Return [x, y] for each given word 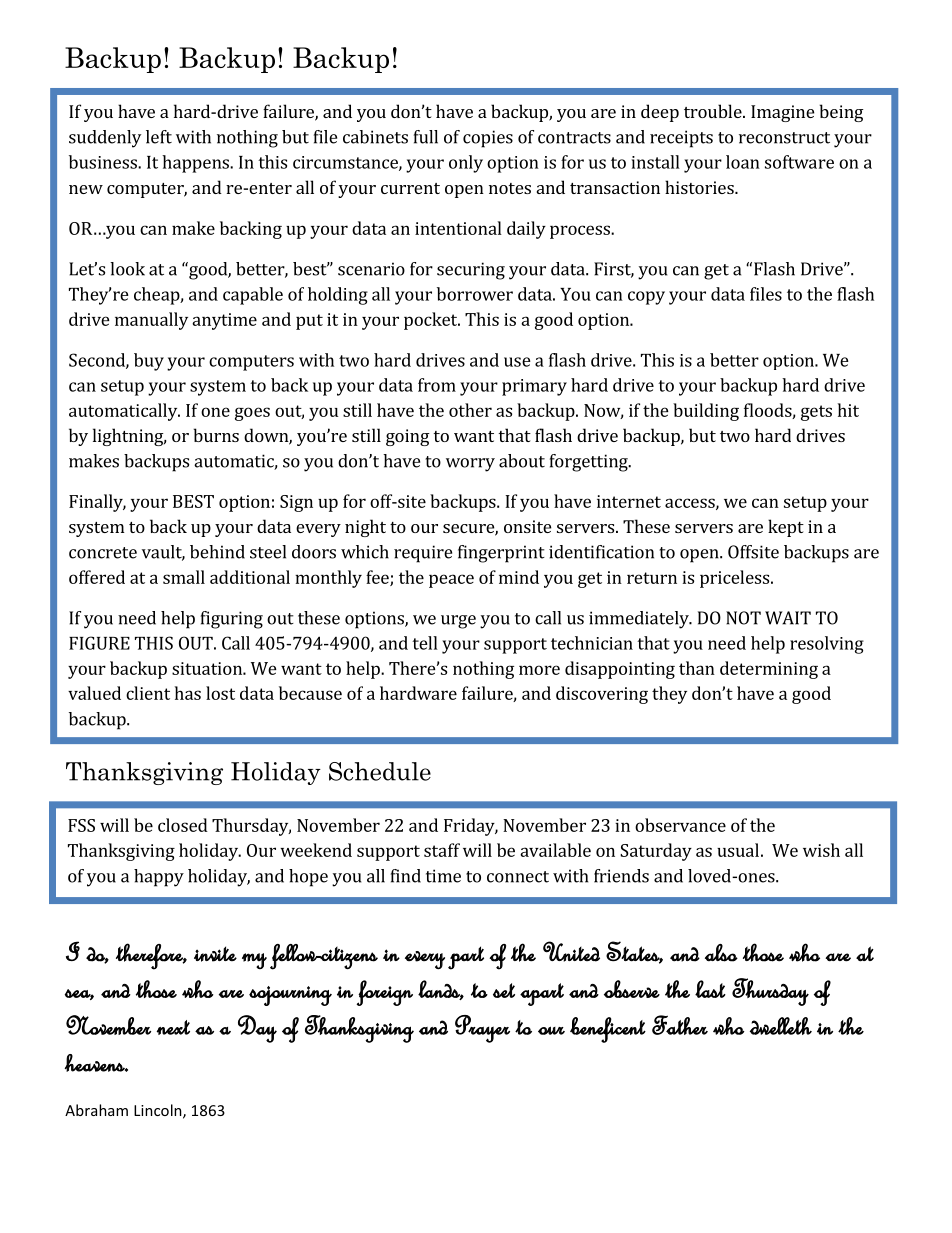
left [159, 137]
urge [458, 622]
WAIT [788, 618]
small [184, 577]
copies [488, 139]
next [173, 1027]
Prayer [482, 1029]
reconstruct [784, 138]
